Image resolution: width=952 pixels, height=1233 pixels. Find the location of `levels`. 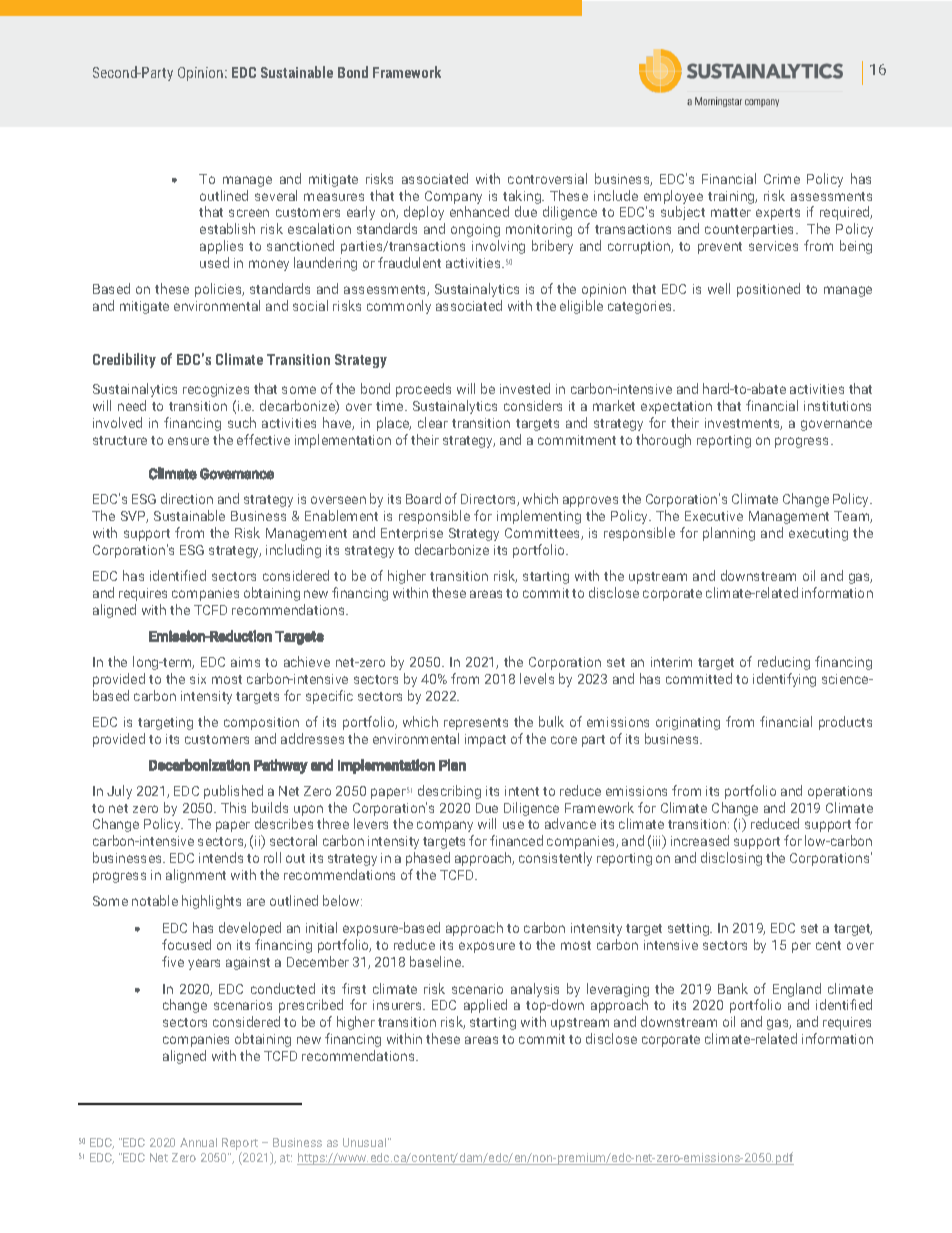

levels is located at coordinates (537, 678).
